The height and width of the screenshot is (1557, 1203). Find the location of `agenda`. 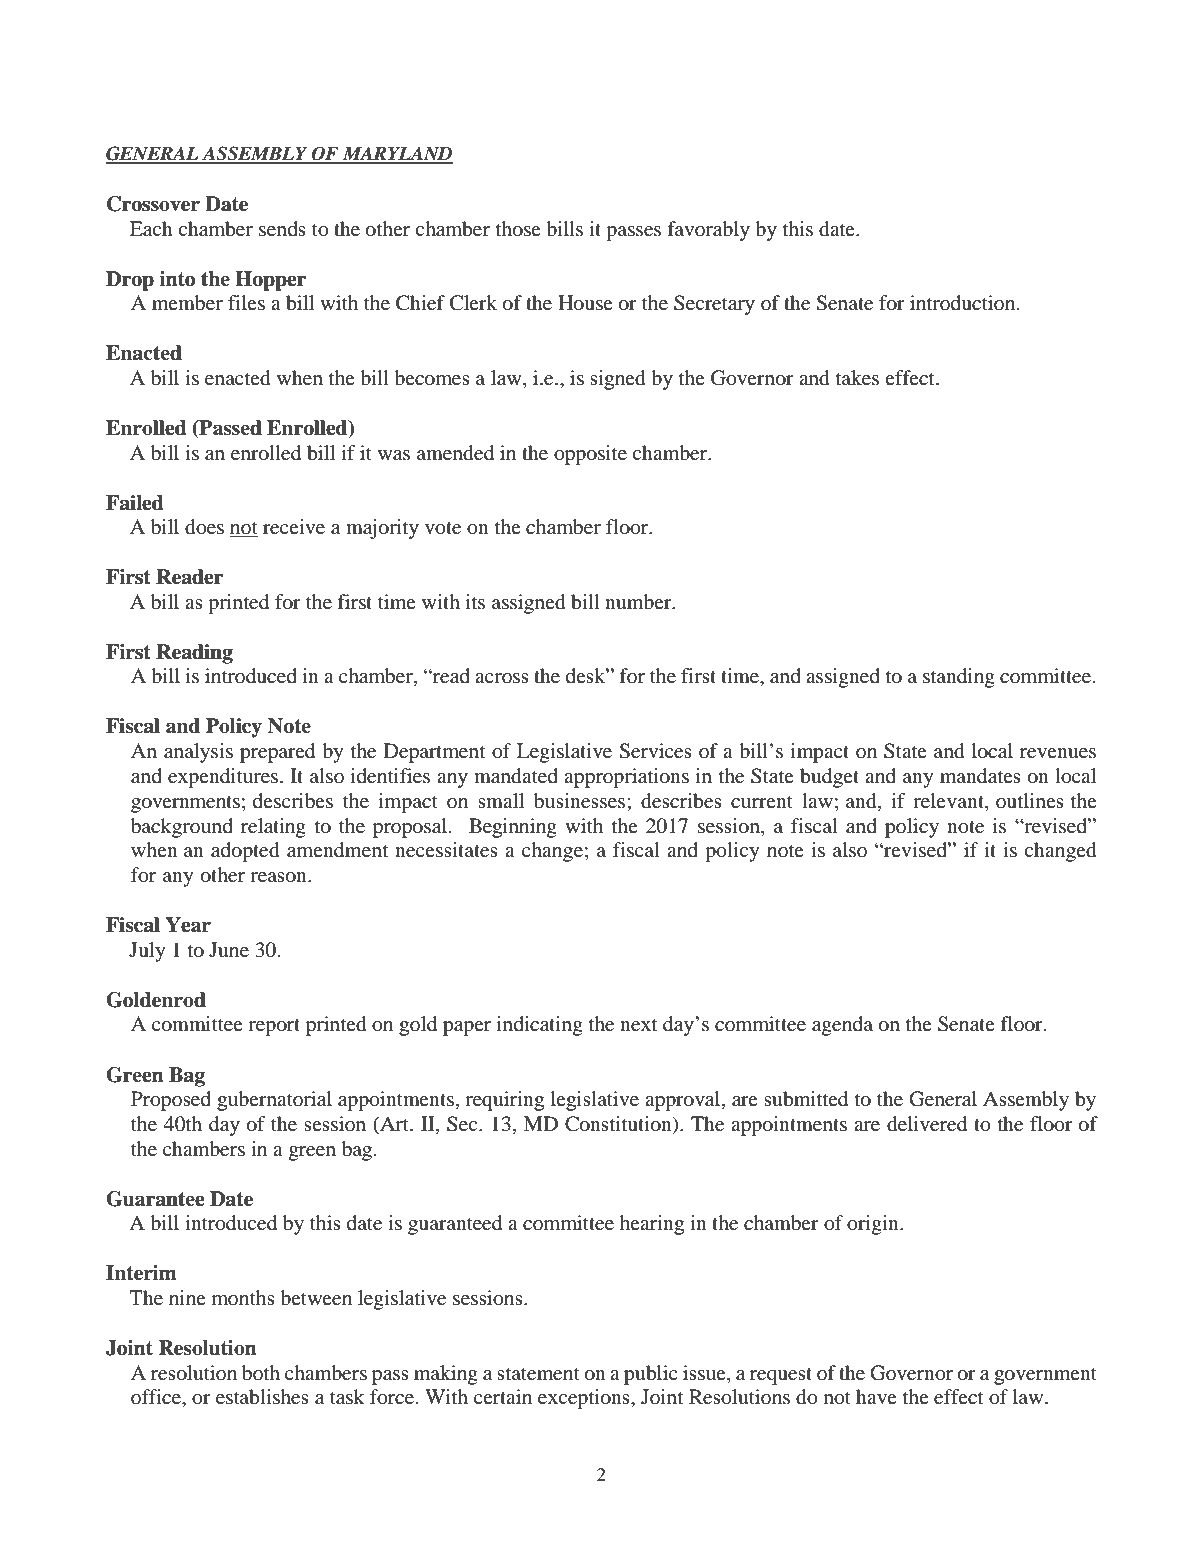

agenda is located at coordinates (842, 1026).
